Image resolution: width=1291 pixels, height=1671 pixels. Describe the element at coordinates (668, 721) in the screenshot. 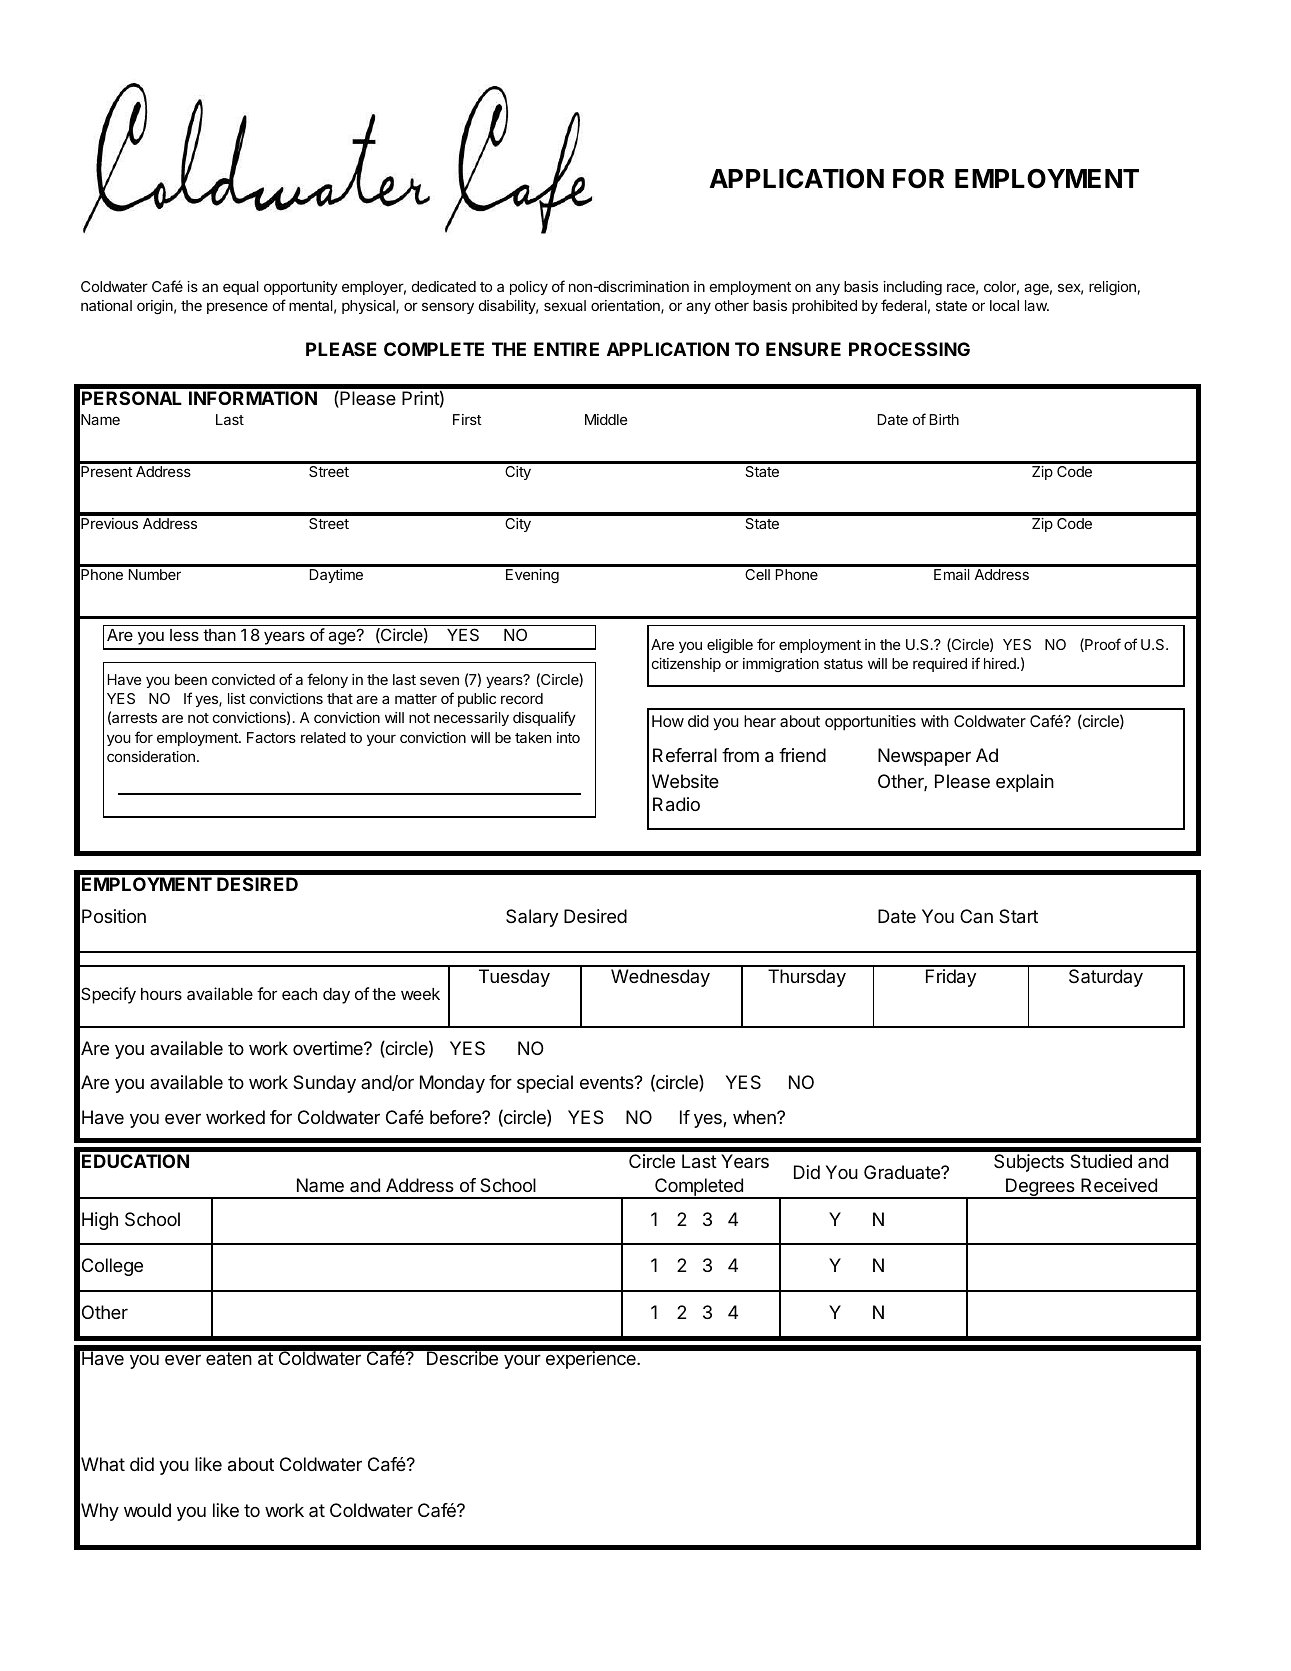

I see `How` at that location.
